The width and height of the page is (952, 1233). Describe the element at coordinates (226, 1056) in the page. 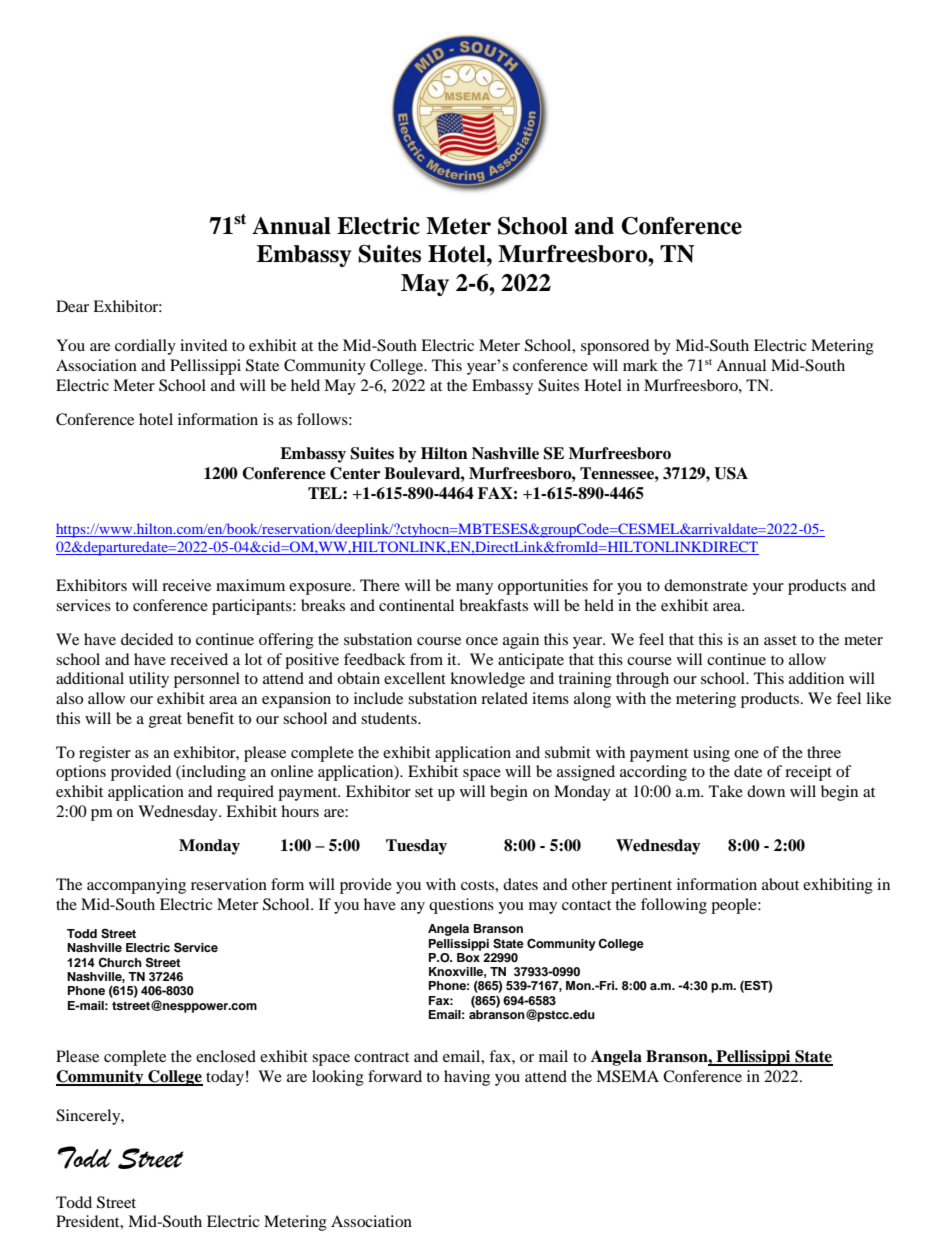

I see `enclosed` at that location.
